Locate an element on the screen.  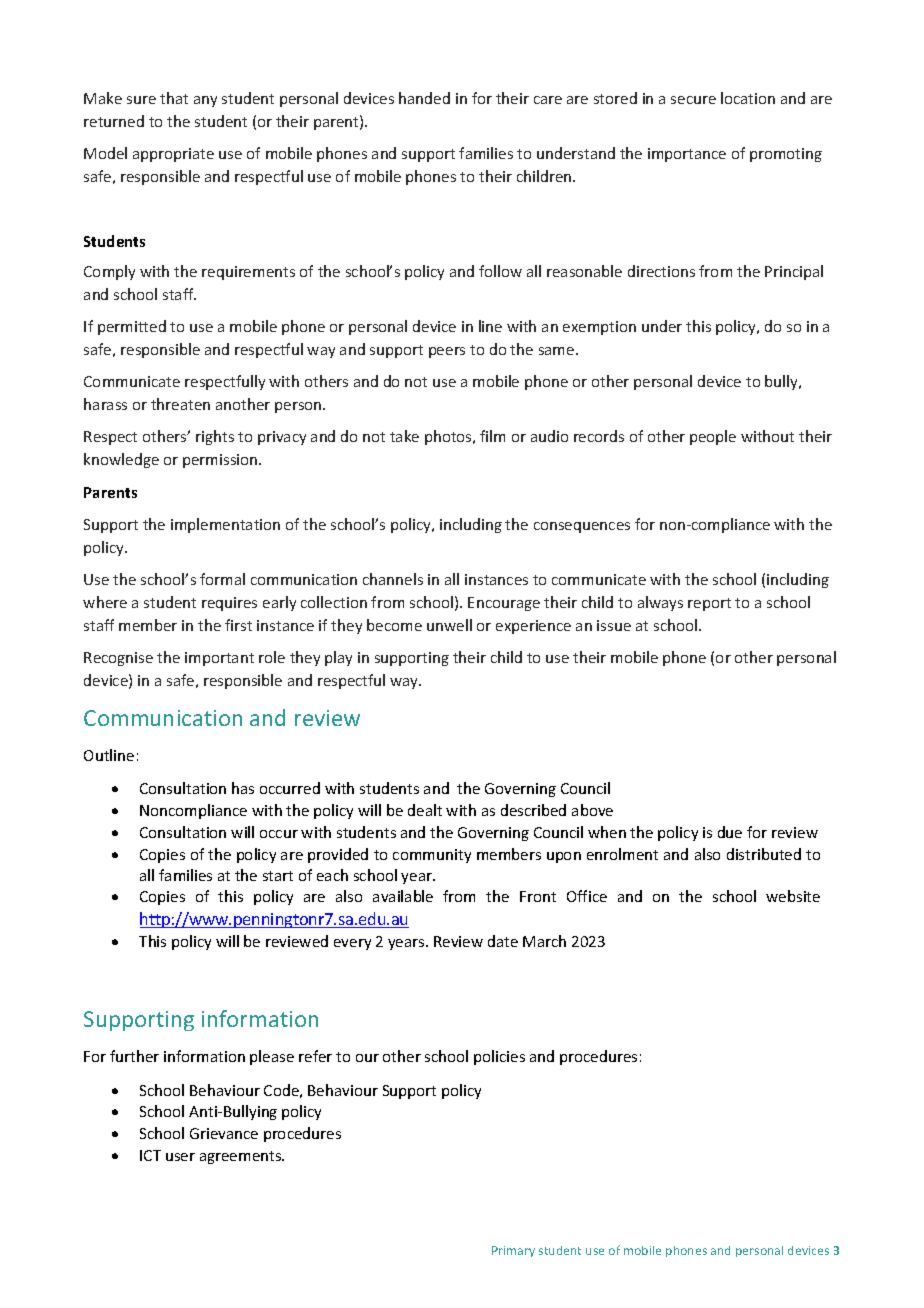
appropriate is located at coordinates (173, 155).
